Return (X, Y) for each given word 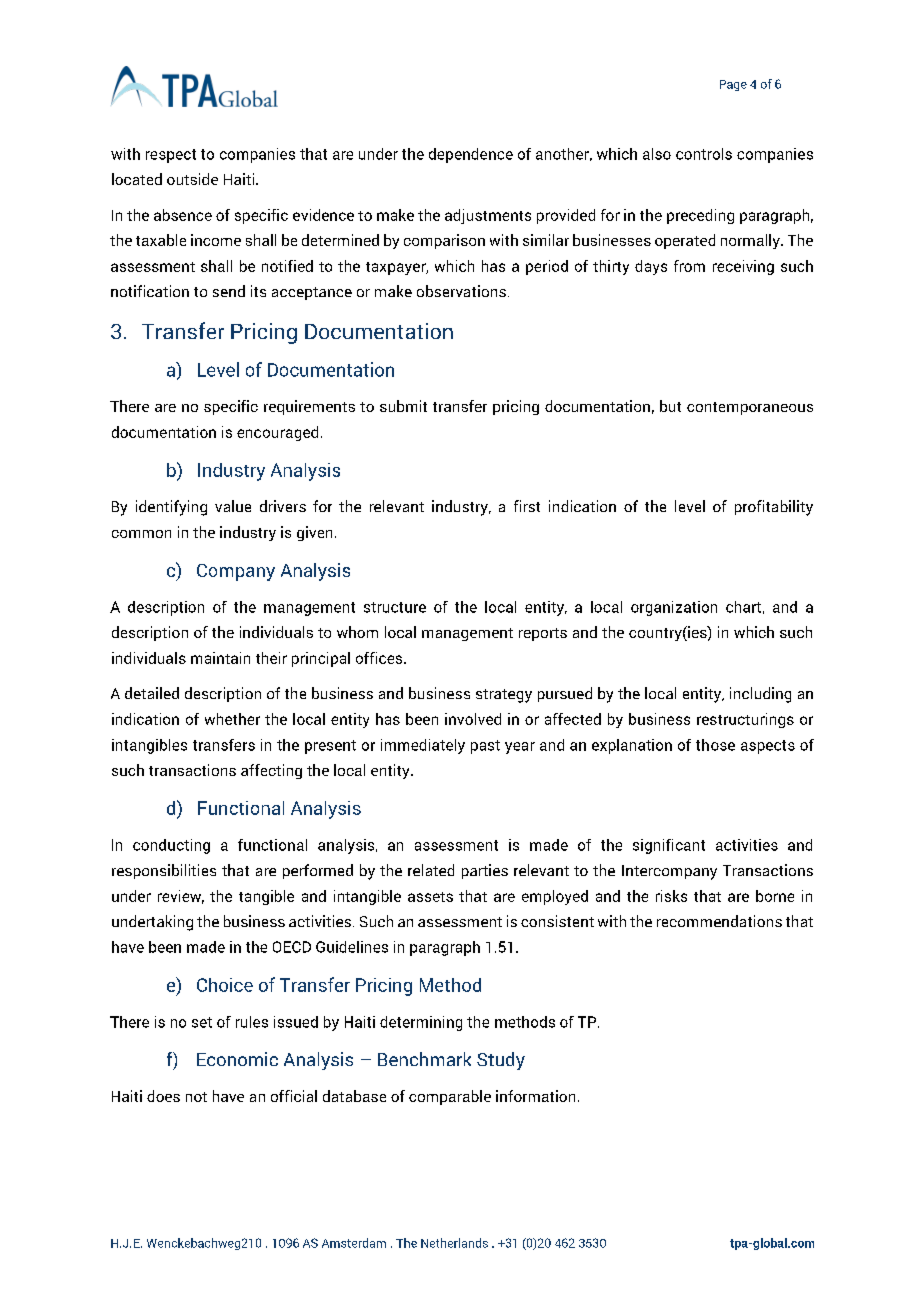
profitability (774, 508)
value (233, 506)
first (527, 506)
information (535, 1096)
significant (669, 846)
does (163, 1096)
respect (171, 156)
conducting (171, 846)
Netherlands (454, 1243)
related (431, 870)
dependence (471, 155)
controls (704, 154)
